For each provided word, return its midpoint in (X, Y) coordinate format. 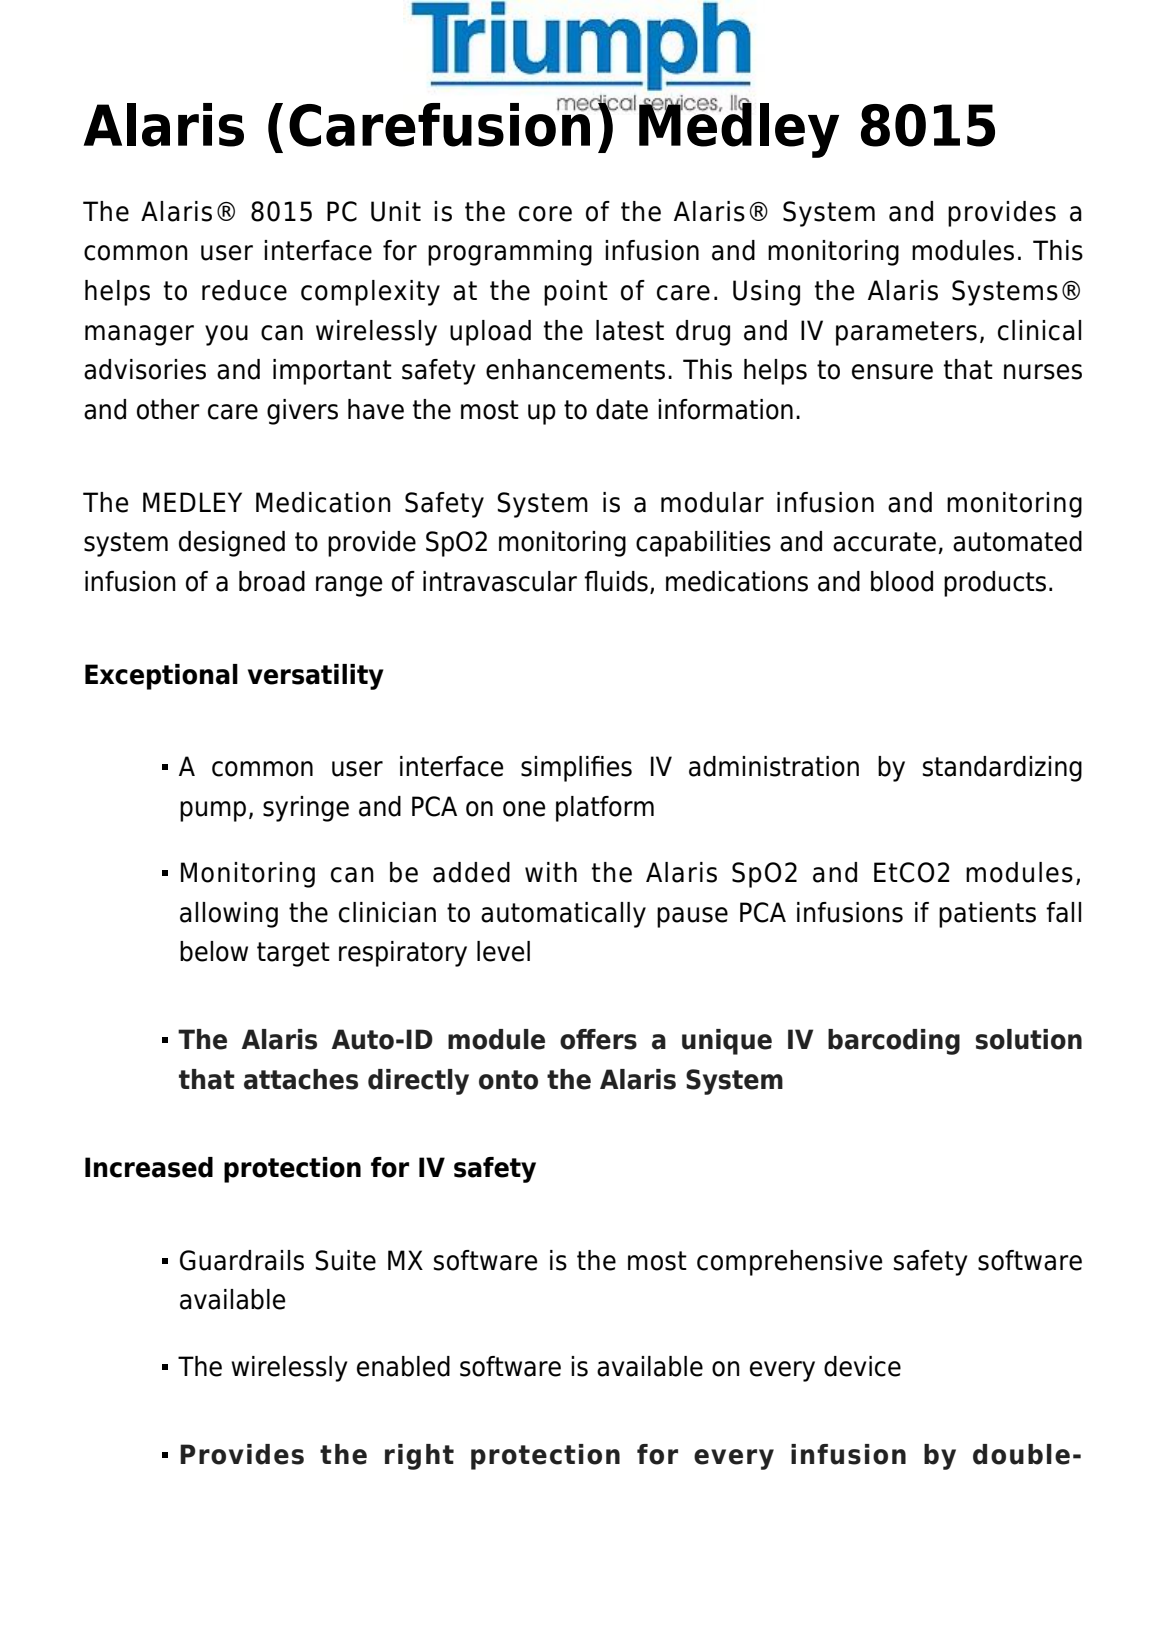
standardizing (1002, 769)
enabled (403, 1366)
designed (232, 544)
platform (605, 809)
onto (508, 1080)
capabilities (703, 544)
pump (213, 811)
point (576, 293)
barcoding (894, 1042)
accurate (884, 542)
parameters (906, 333)
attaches (301, 1079)
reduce (244, 290)
